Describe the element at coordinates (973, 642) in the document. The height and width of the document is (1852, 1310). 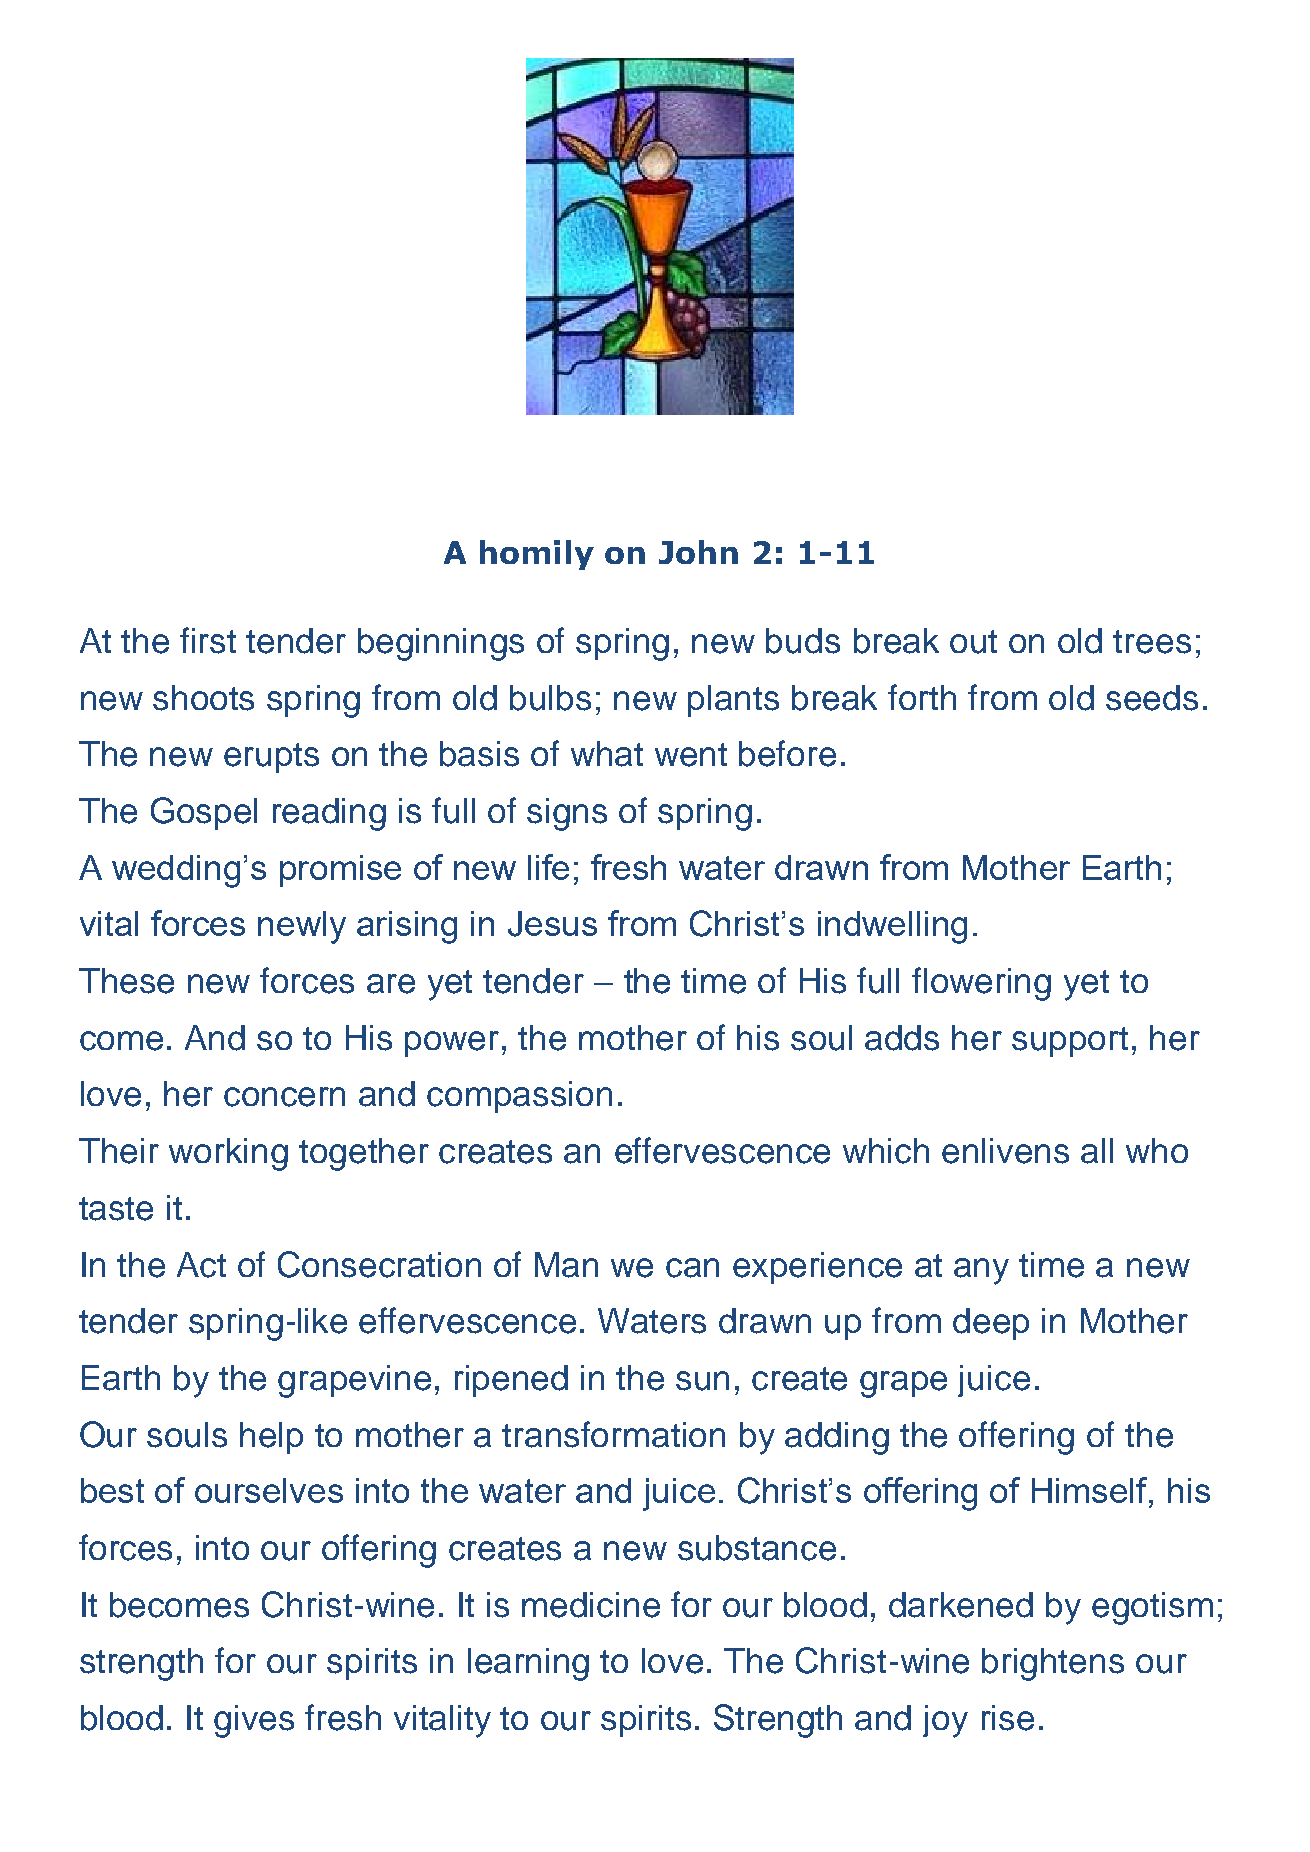
I see `out` at that location.
